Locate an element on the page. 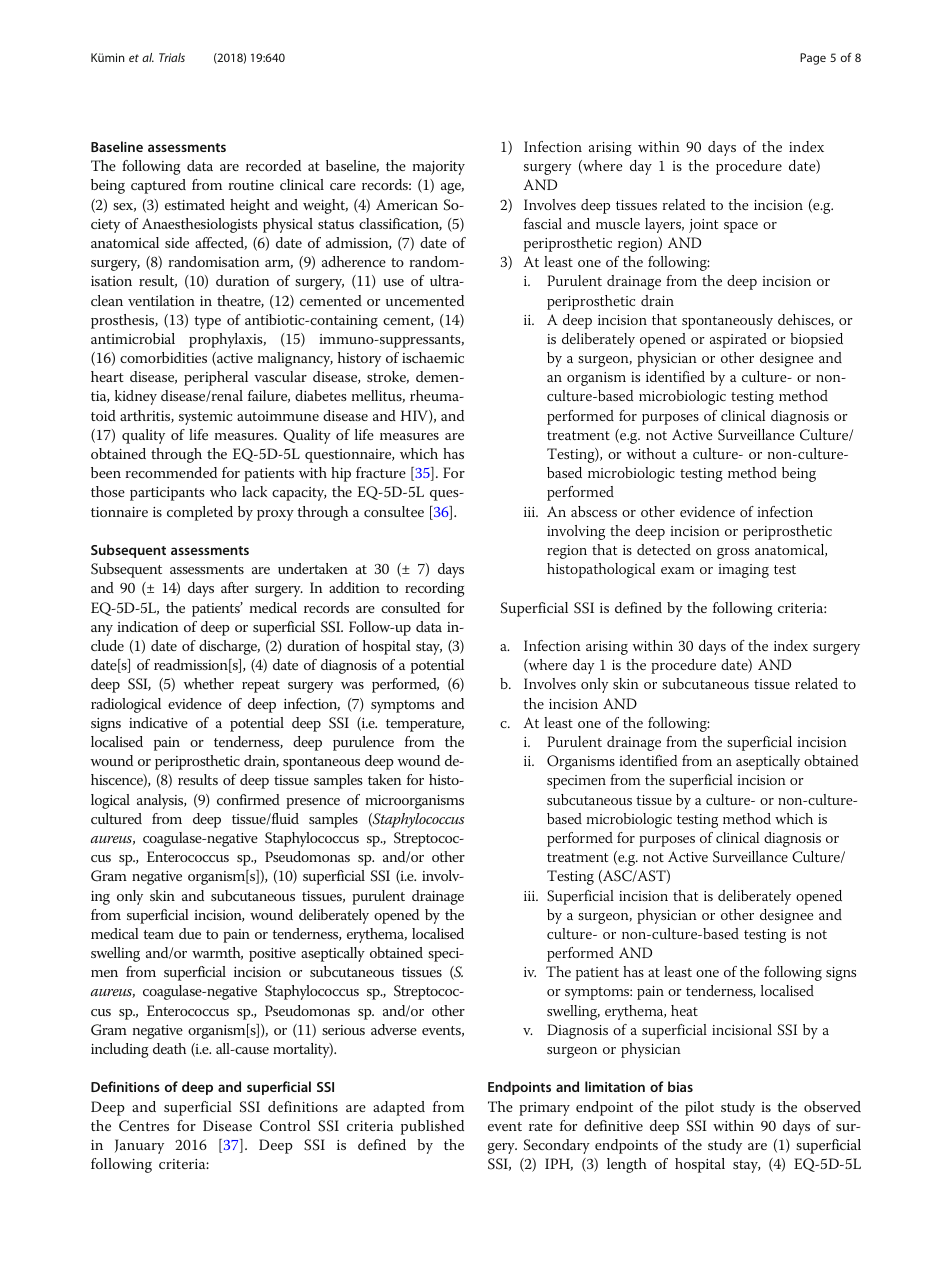  Page is located at coordinates (813, 59).
